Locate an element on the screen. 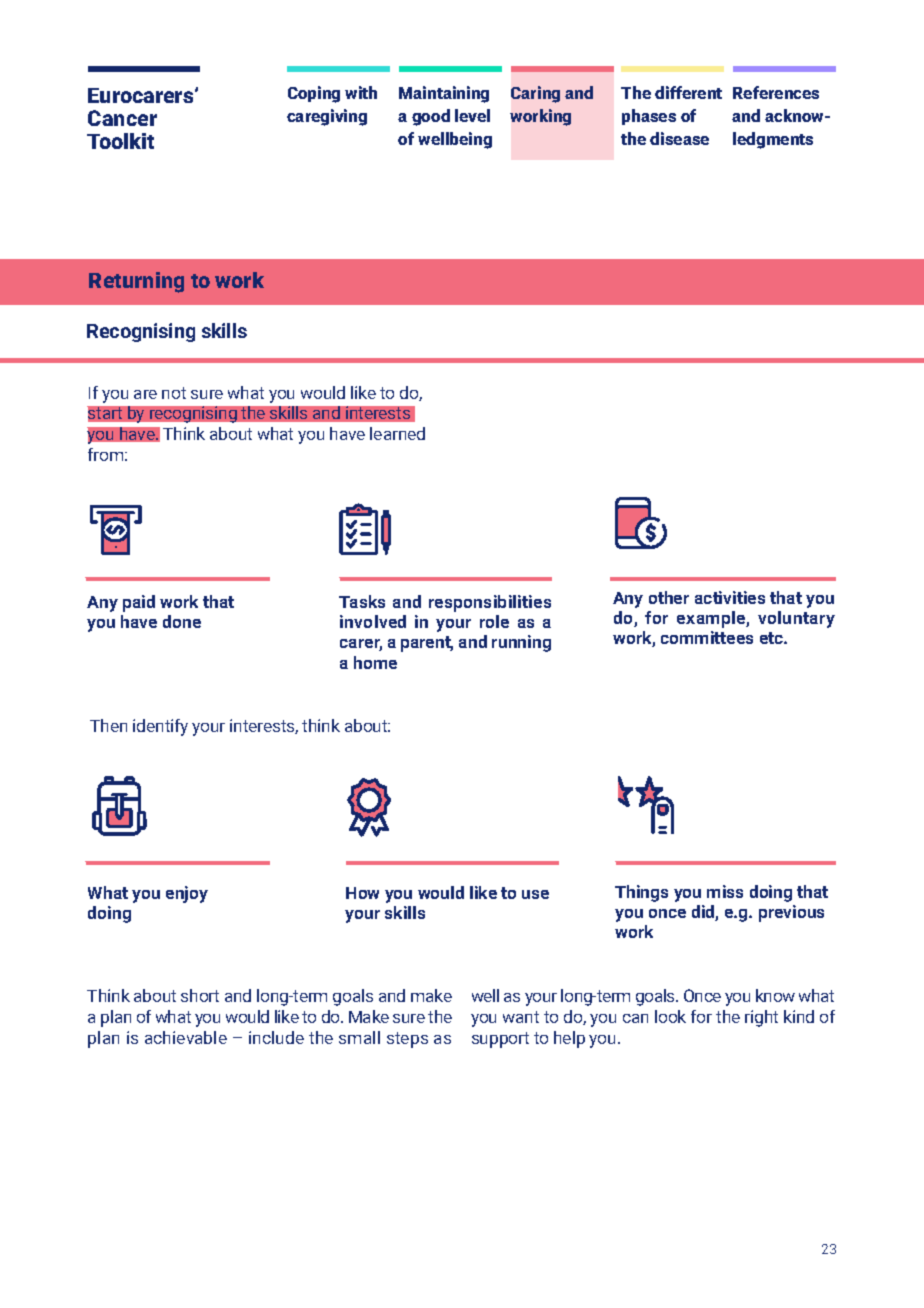  running is located at coordinates (521, 643).
